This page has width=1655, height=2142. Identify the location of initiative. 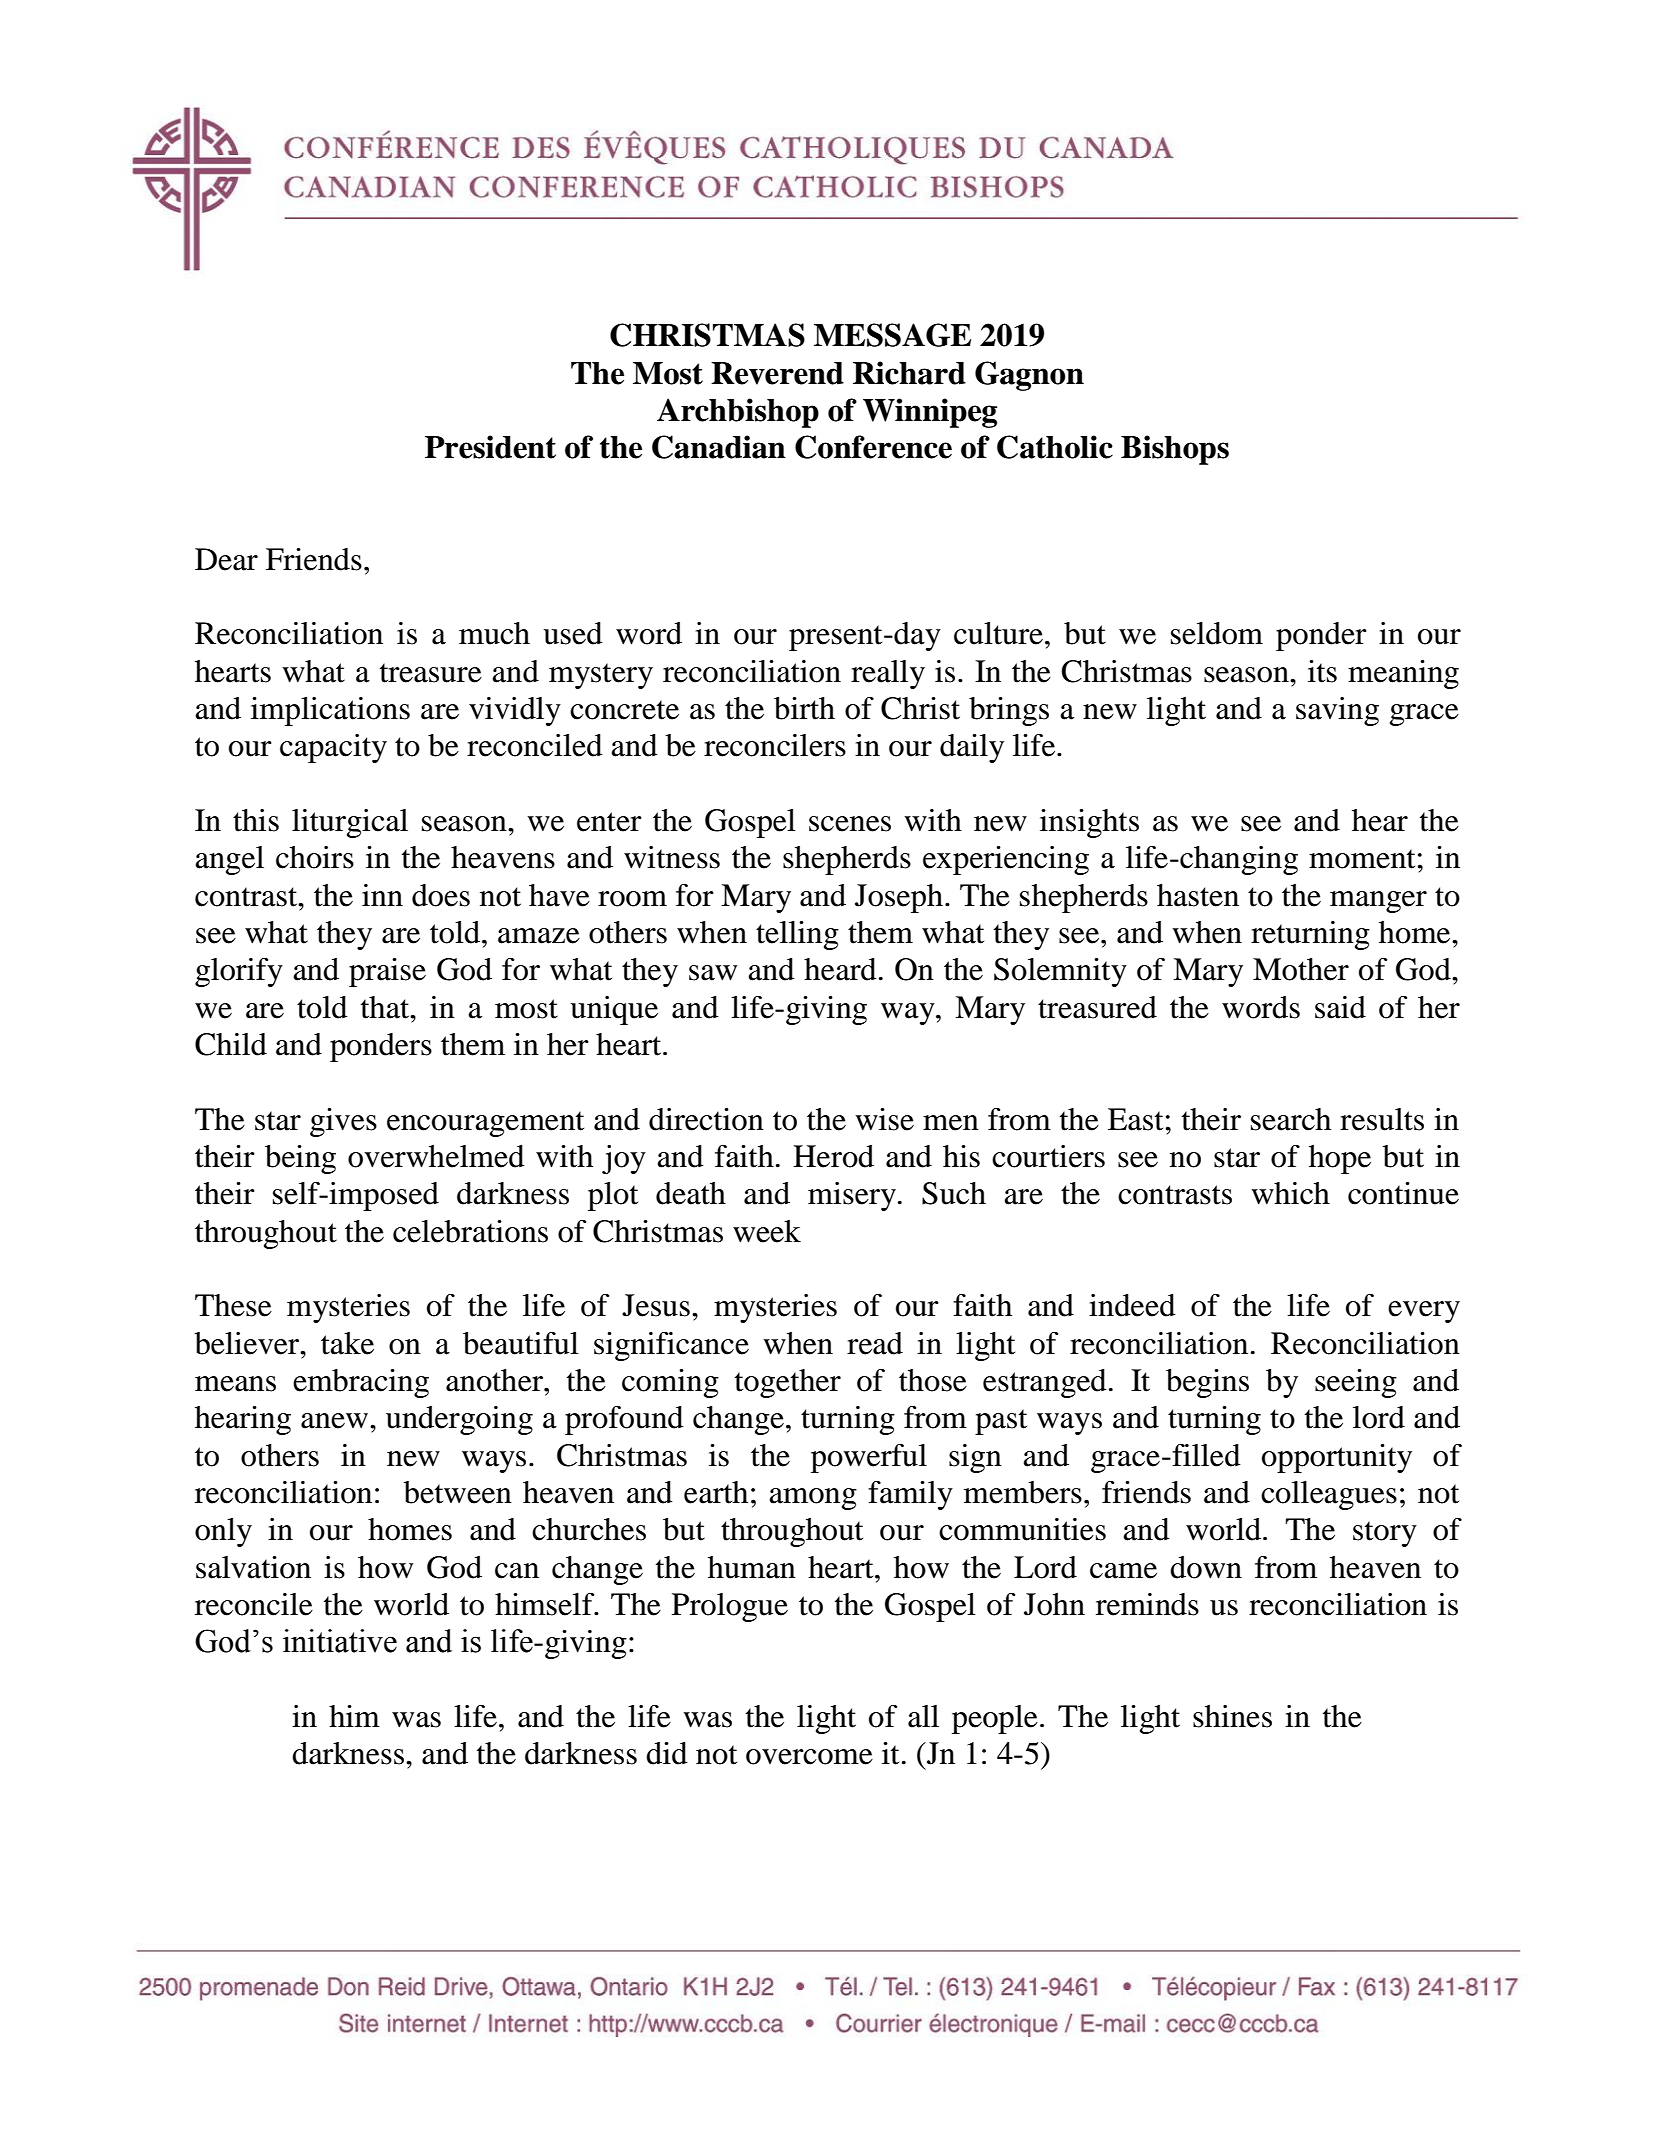
(340, 1641).
